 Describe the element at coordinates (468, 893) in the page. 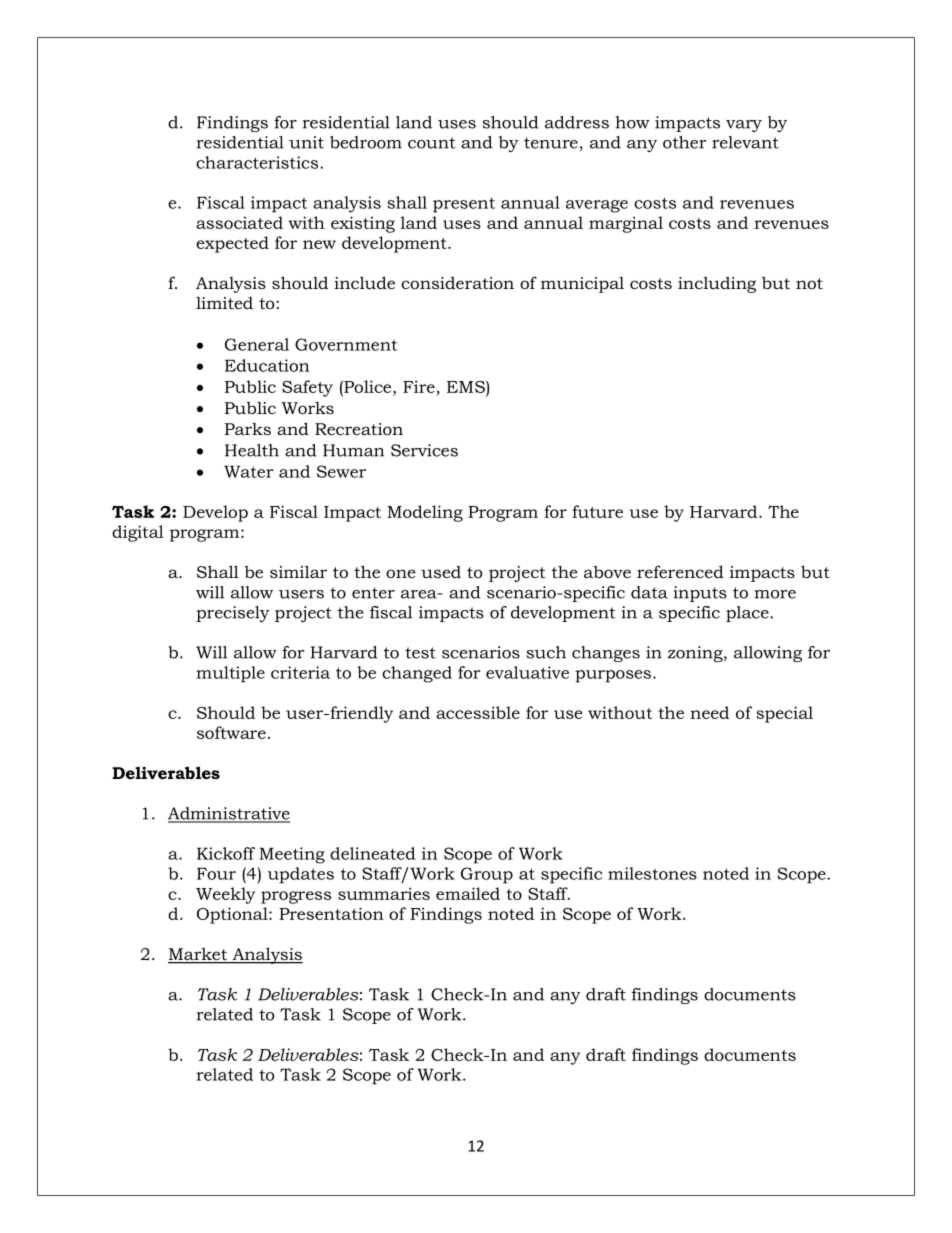

I see `emailed` at that location.
